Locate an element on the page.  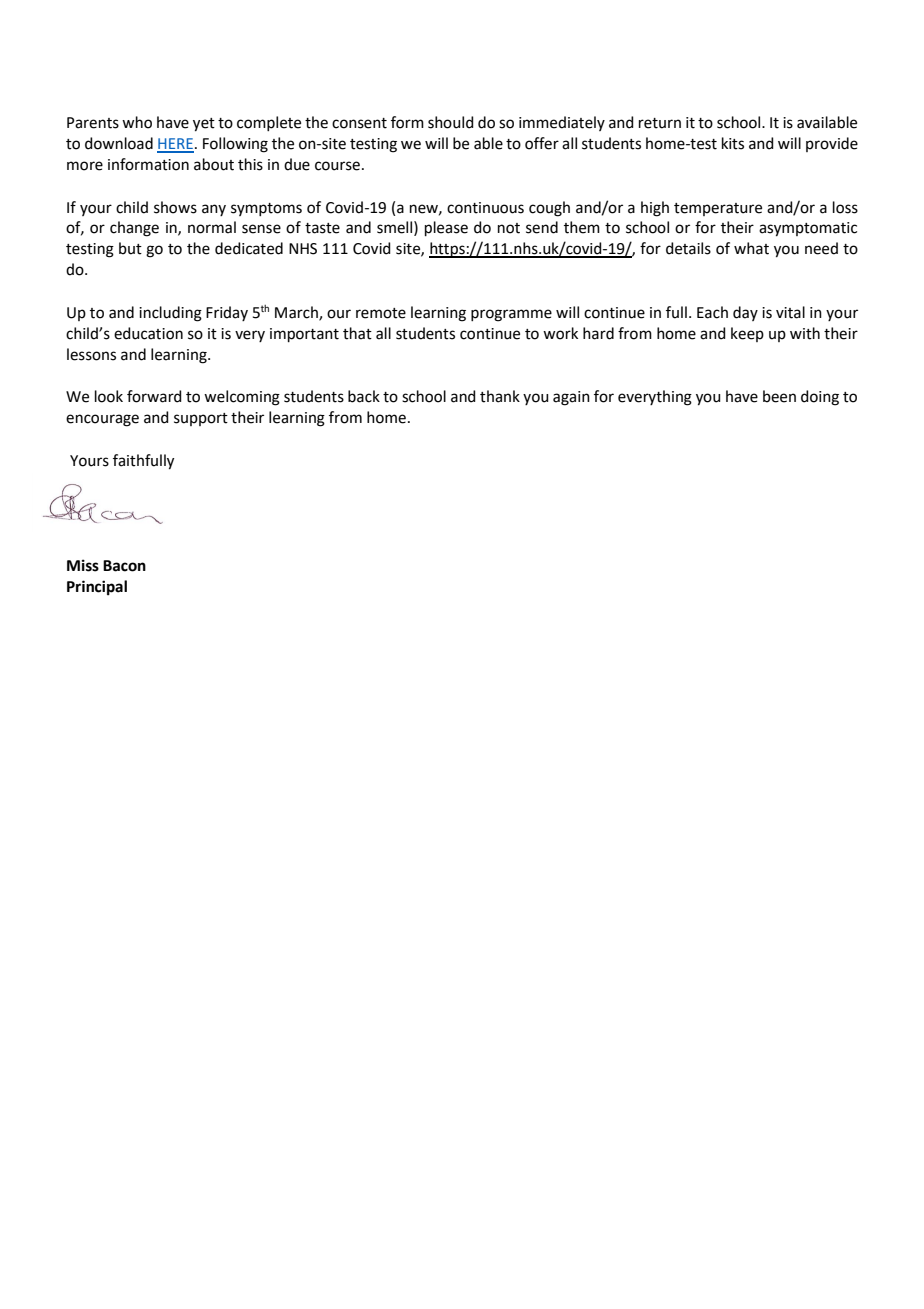
support is located at coordinates (201, 419).
